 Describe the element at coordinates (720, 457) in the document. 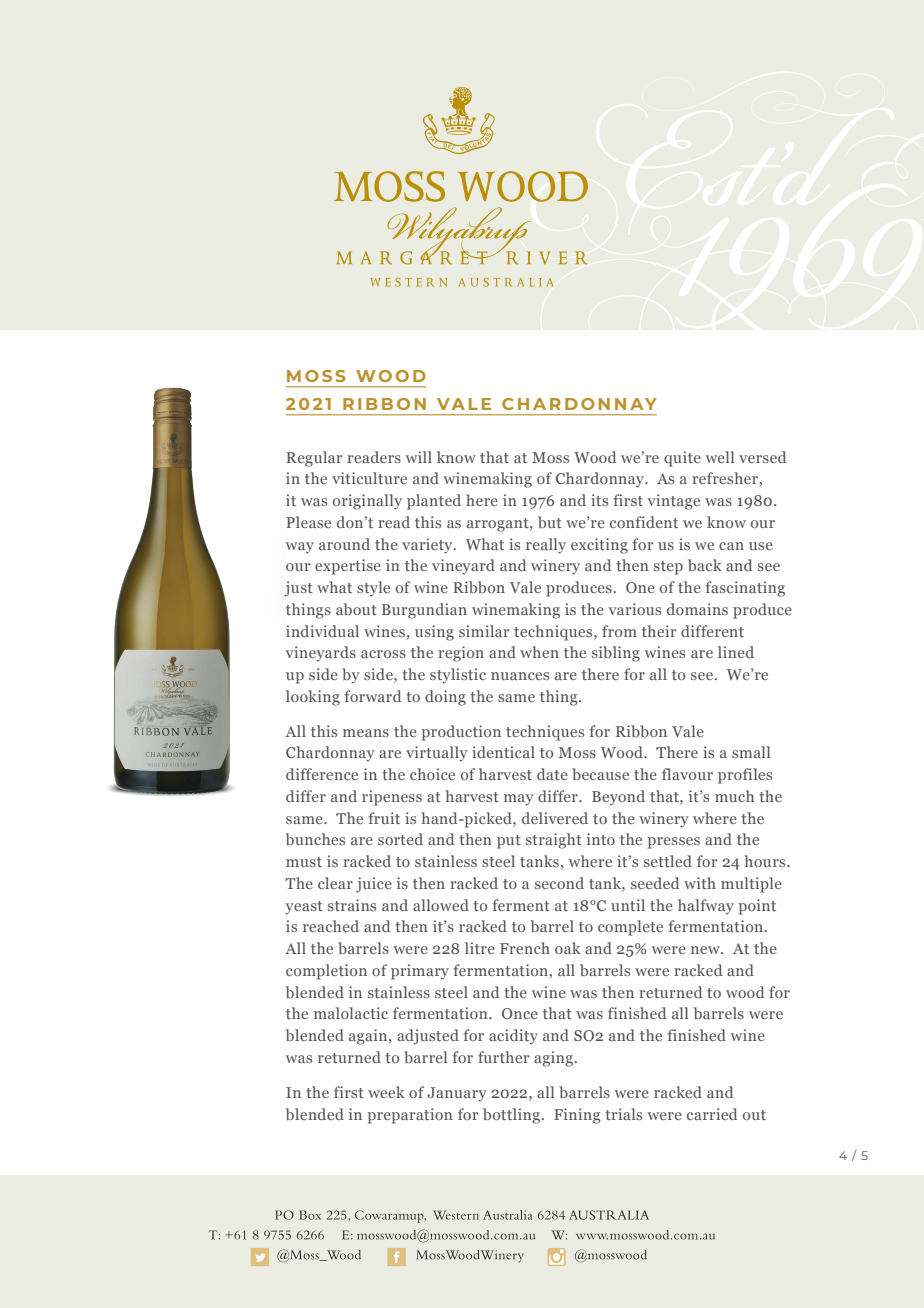

I see `well` at that location.
